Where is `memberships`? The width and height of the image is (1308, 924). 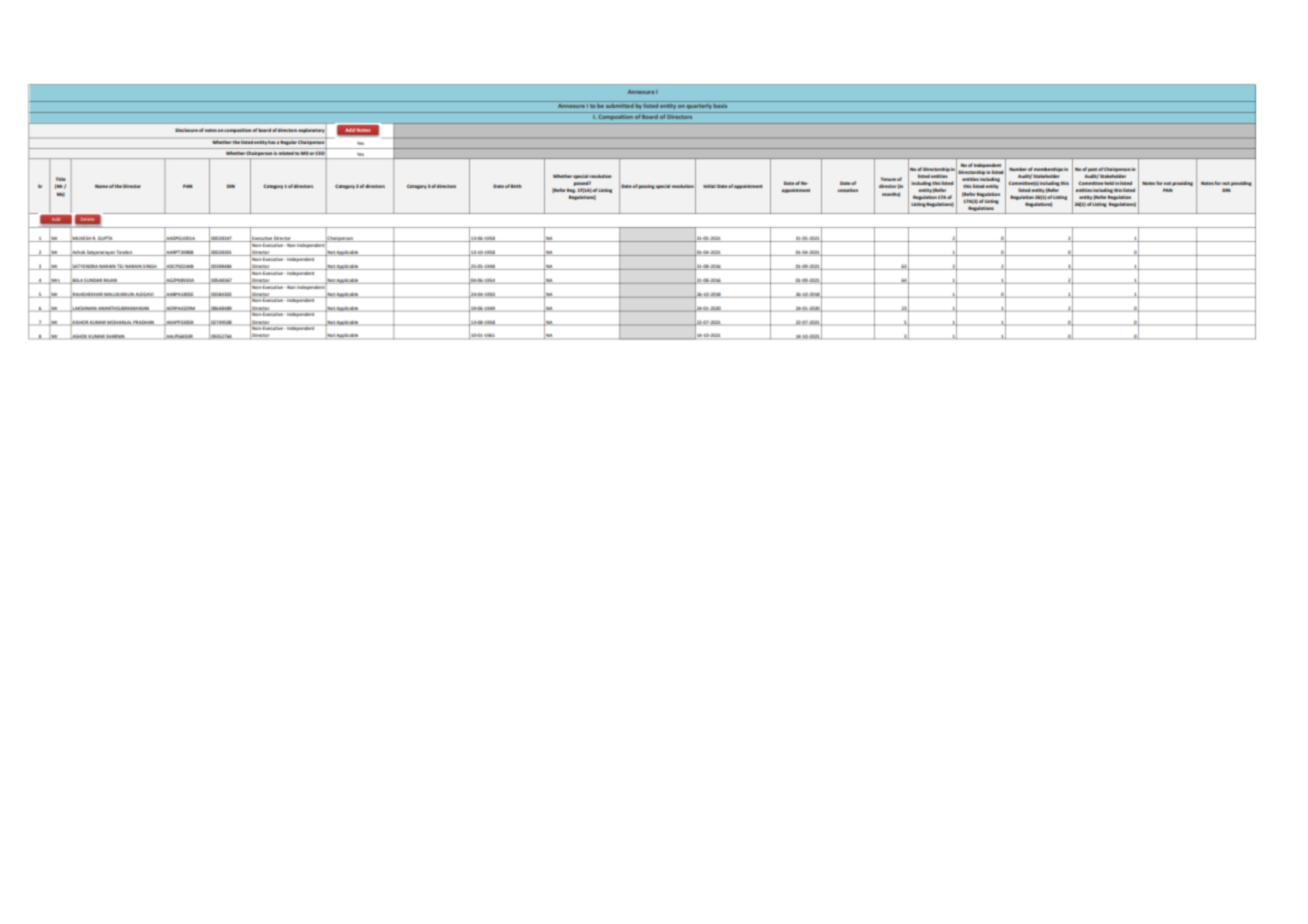
memberships is located at coordinates (1048, 169).
